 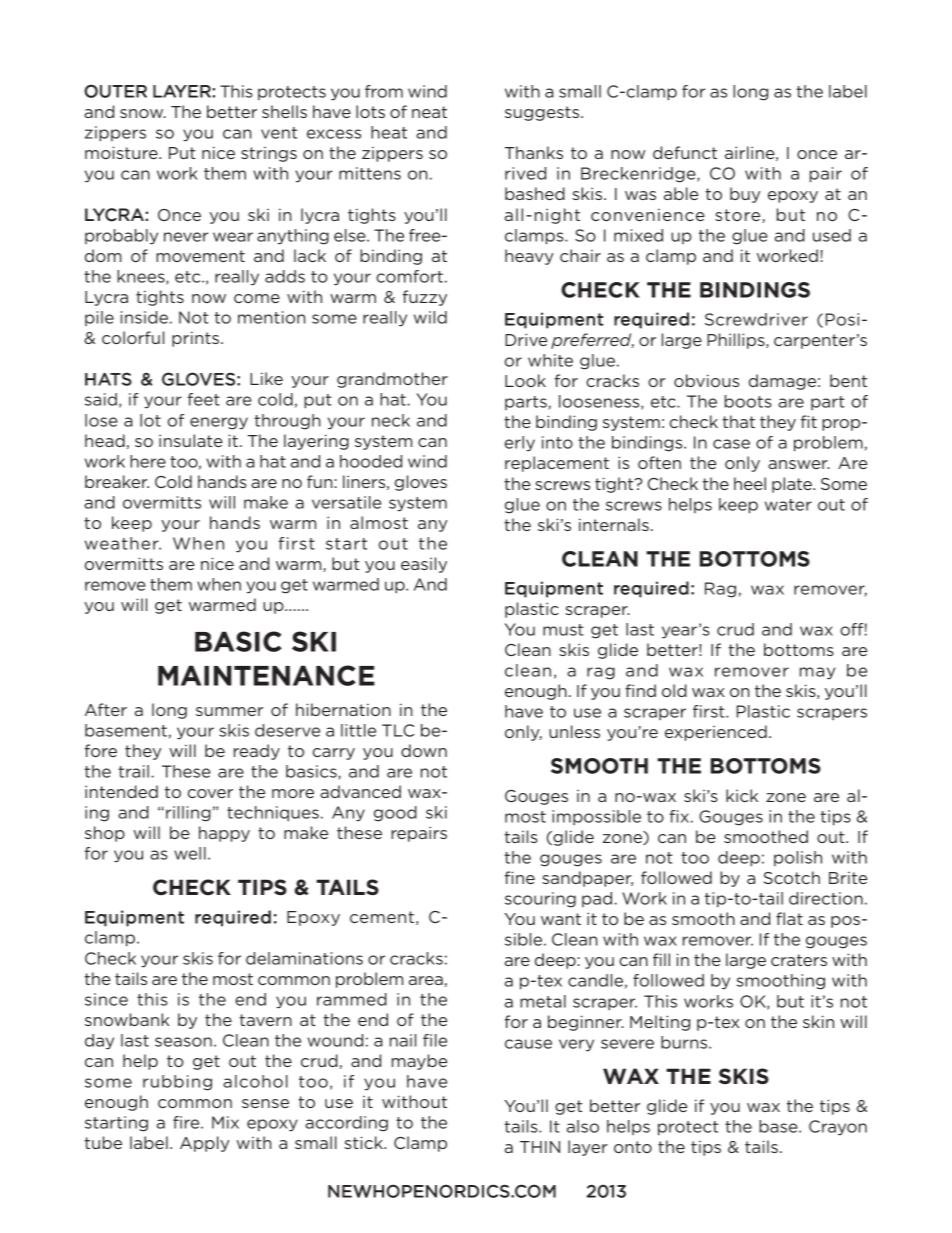 I want to click on burns, so click(x=685, y=1042).
